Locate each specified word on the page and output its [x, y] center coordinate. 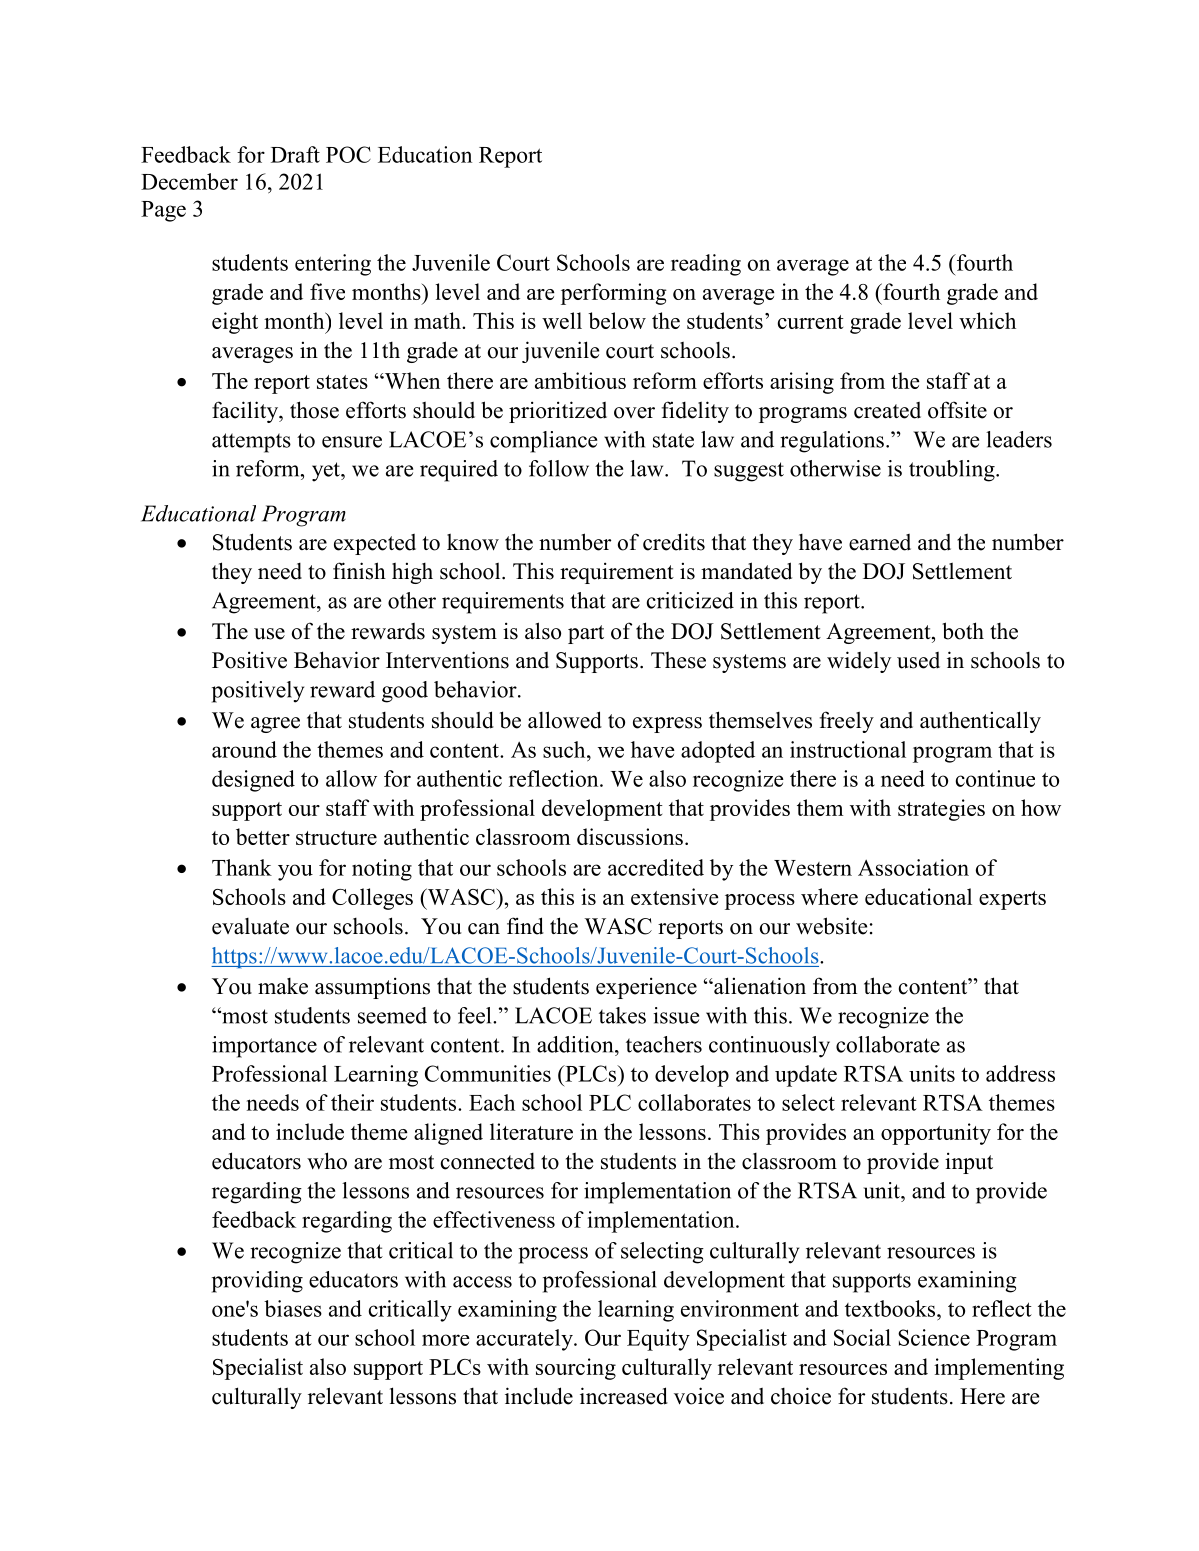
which [987, 320]
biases [293, 1308]
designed [253, 781]
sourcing [576, 1369]
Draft [295, 154]
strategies [941, 810]
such [565, 749]
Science [934, 1337]
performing [614, 294]
